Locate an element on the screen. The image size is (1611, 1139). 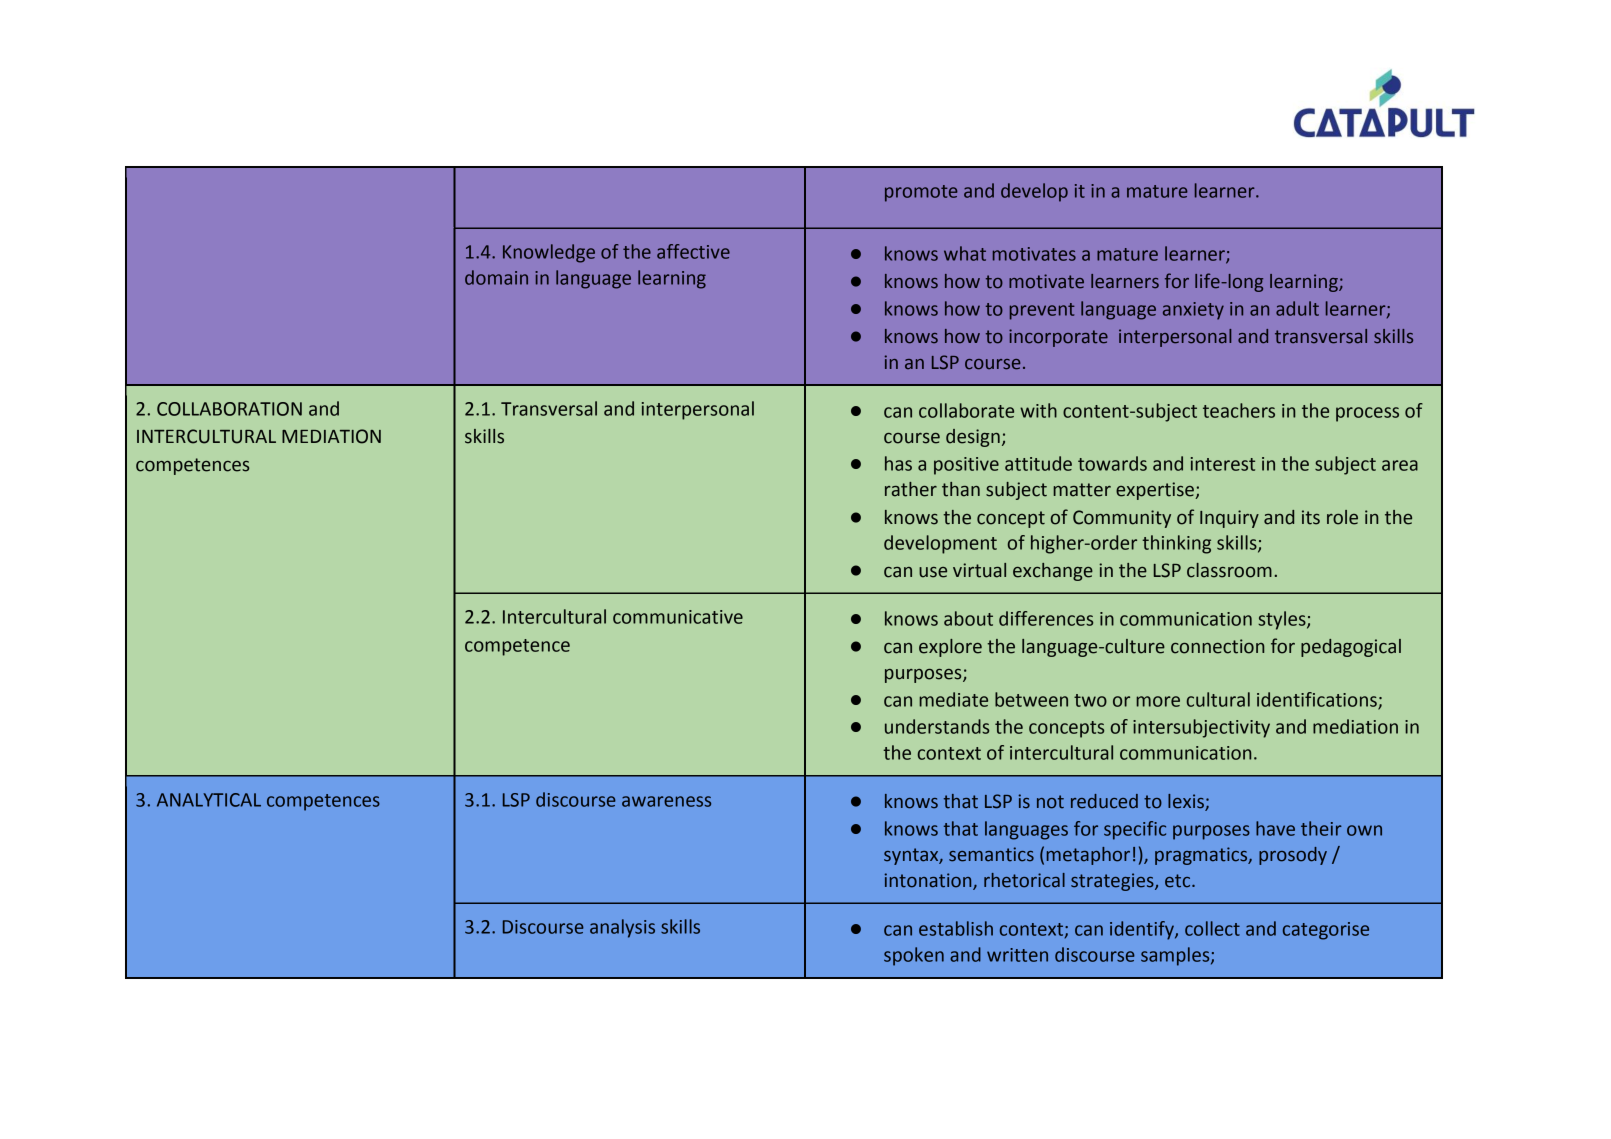
mediate is located at coordinates (953, 699).
